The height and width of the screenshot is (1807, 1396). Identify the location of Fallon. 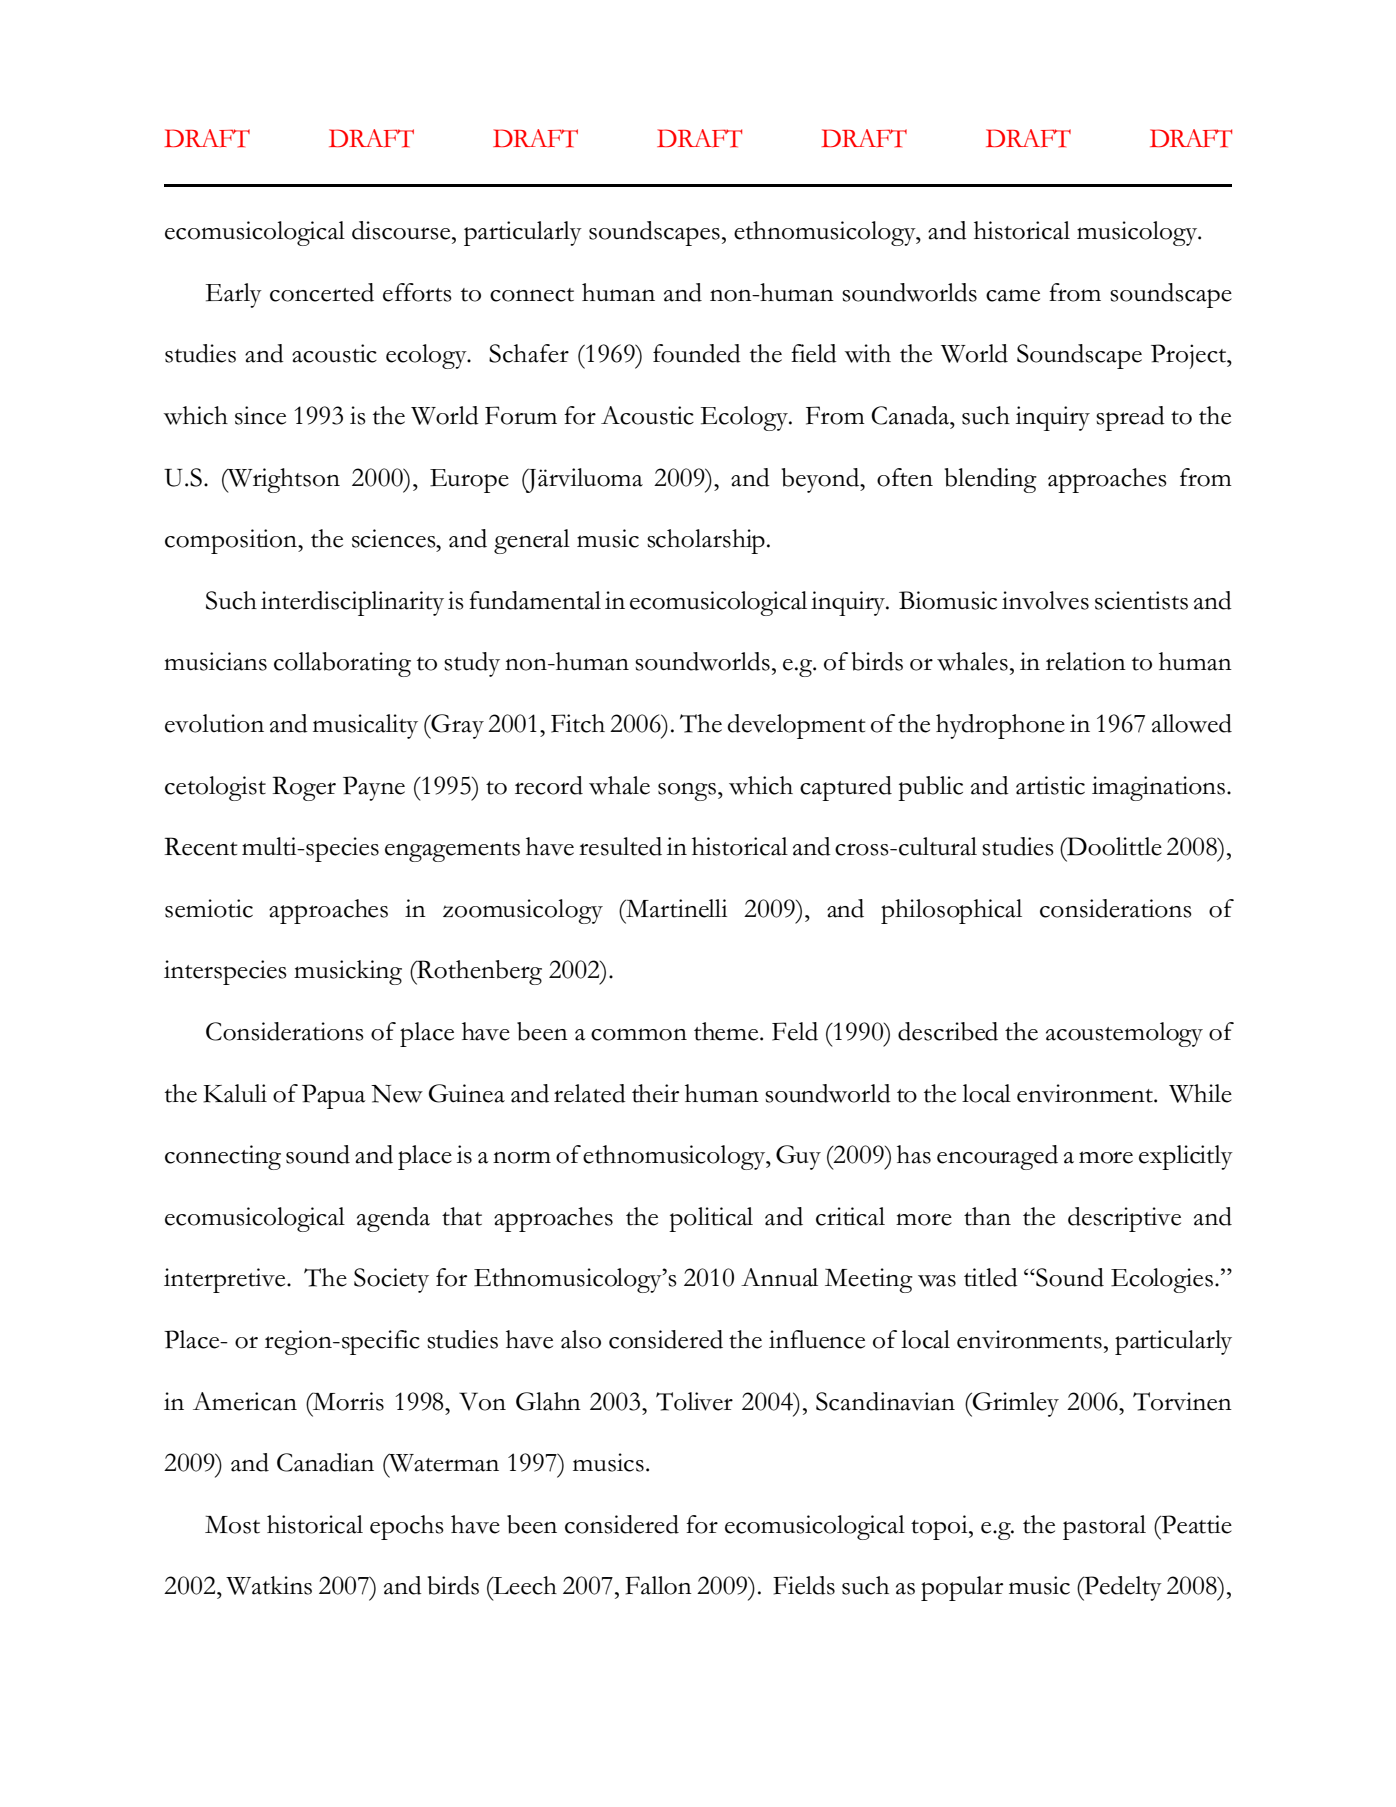
(658, 1585).
